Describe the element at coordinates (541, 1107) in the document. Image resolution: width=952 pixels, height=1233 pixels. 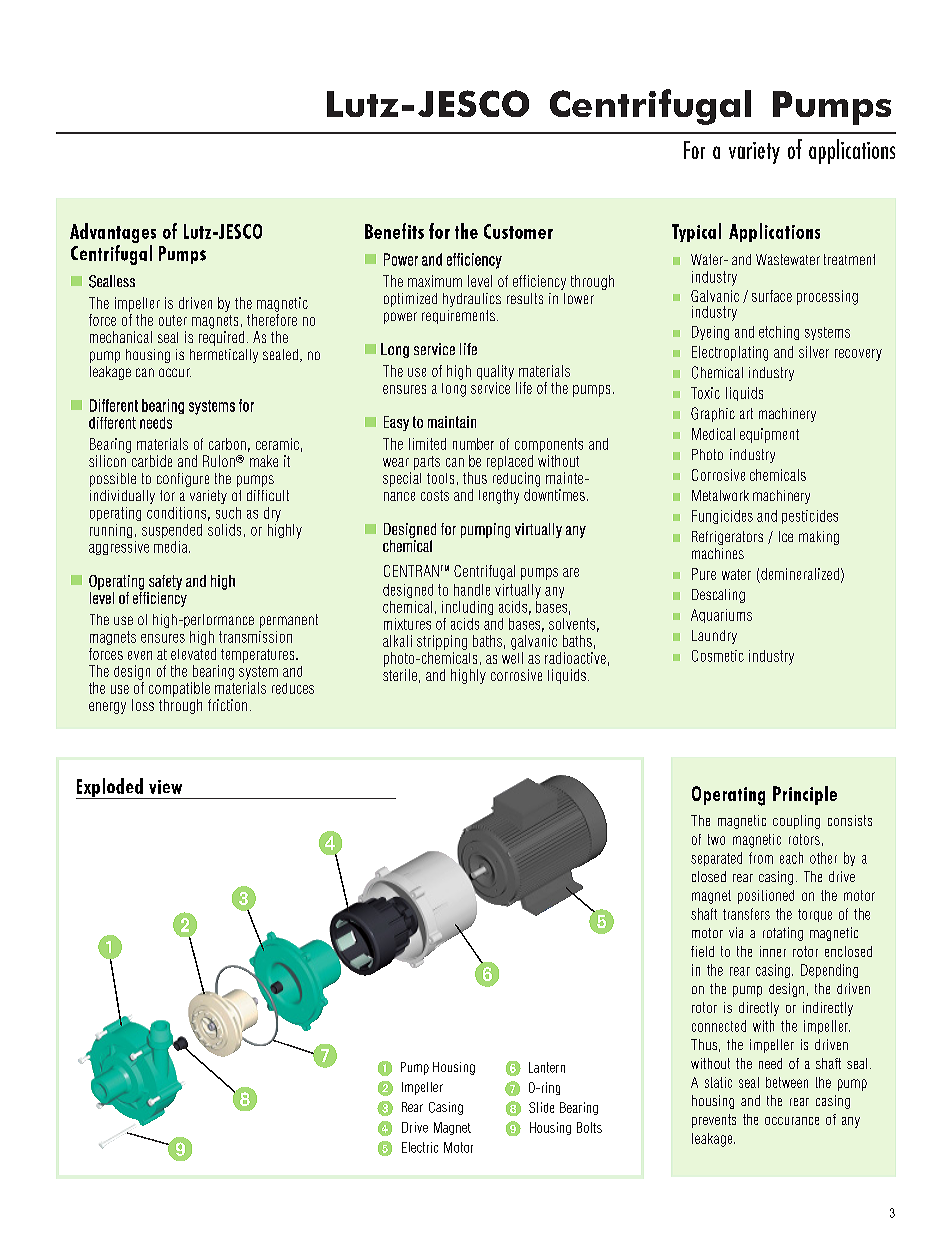
I see `Slide` at that location.
